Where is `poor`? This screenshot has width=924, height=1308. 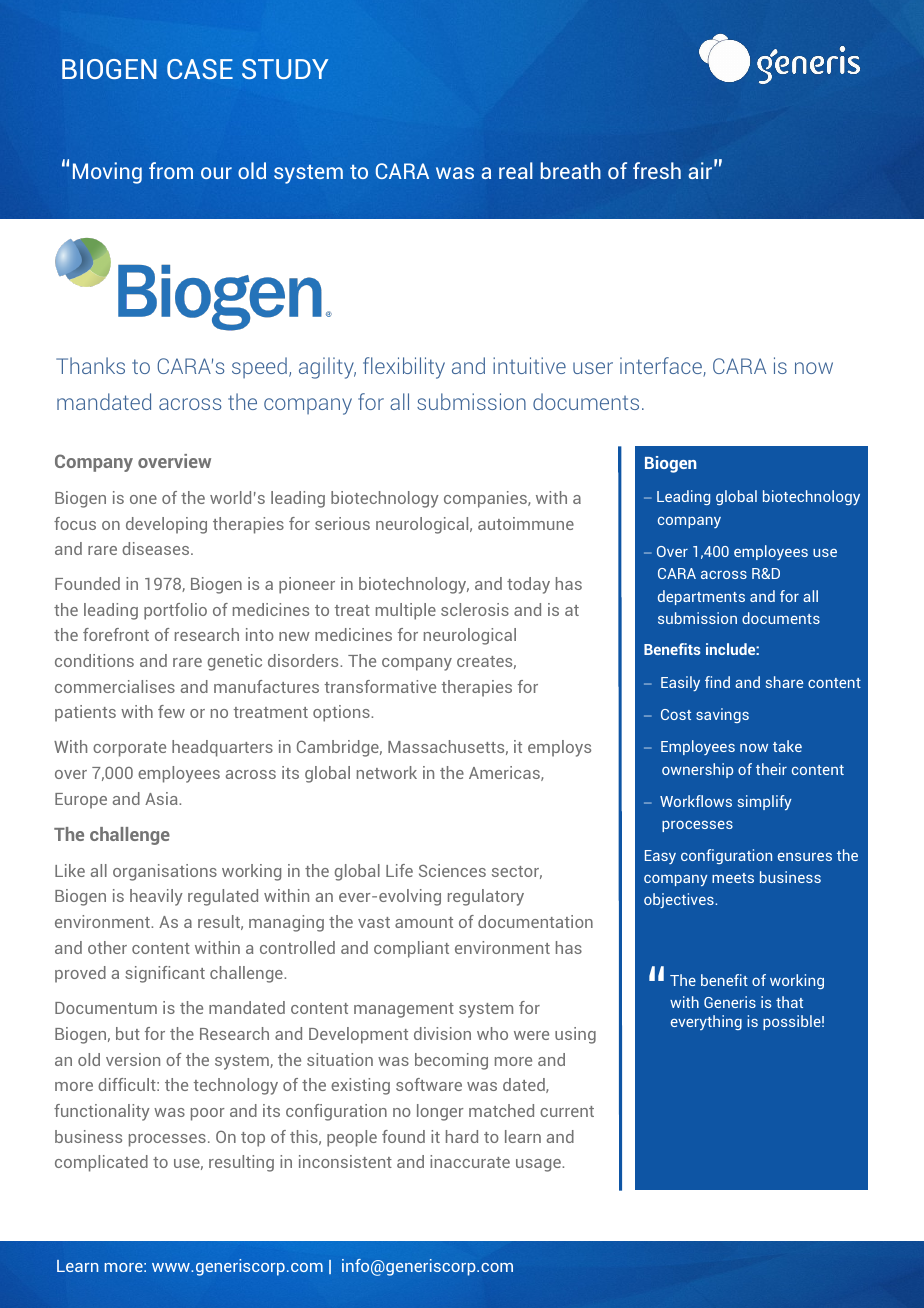
poor is located at coordinates (208, 1114).
